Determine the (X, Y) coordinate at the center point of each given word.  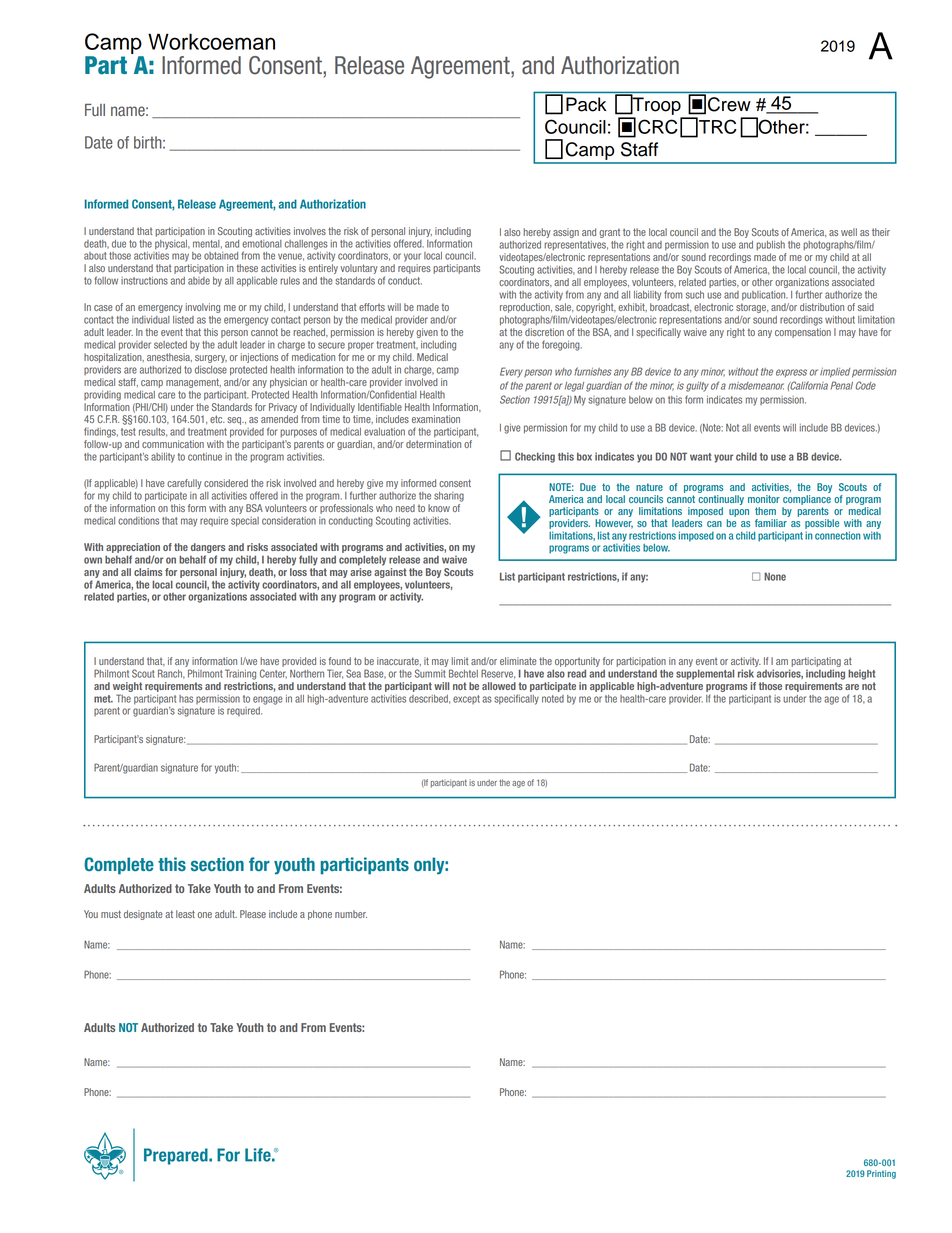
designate (143, 915)
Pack (586, 104)
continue (205, 457)
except (466, 699)
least (185, 914)
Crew (729, 104)
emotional (262, 244)
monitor (764, 499)
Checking (535, 457)
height (861, 674)
